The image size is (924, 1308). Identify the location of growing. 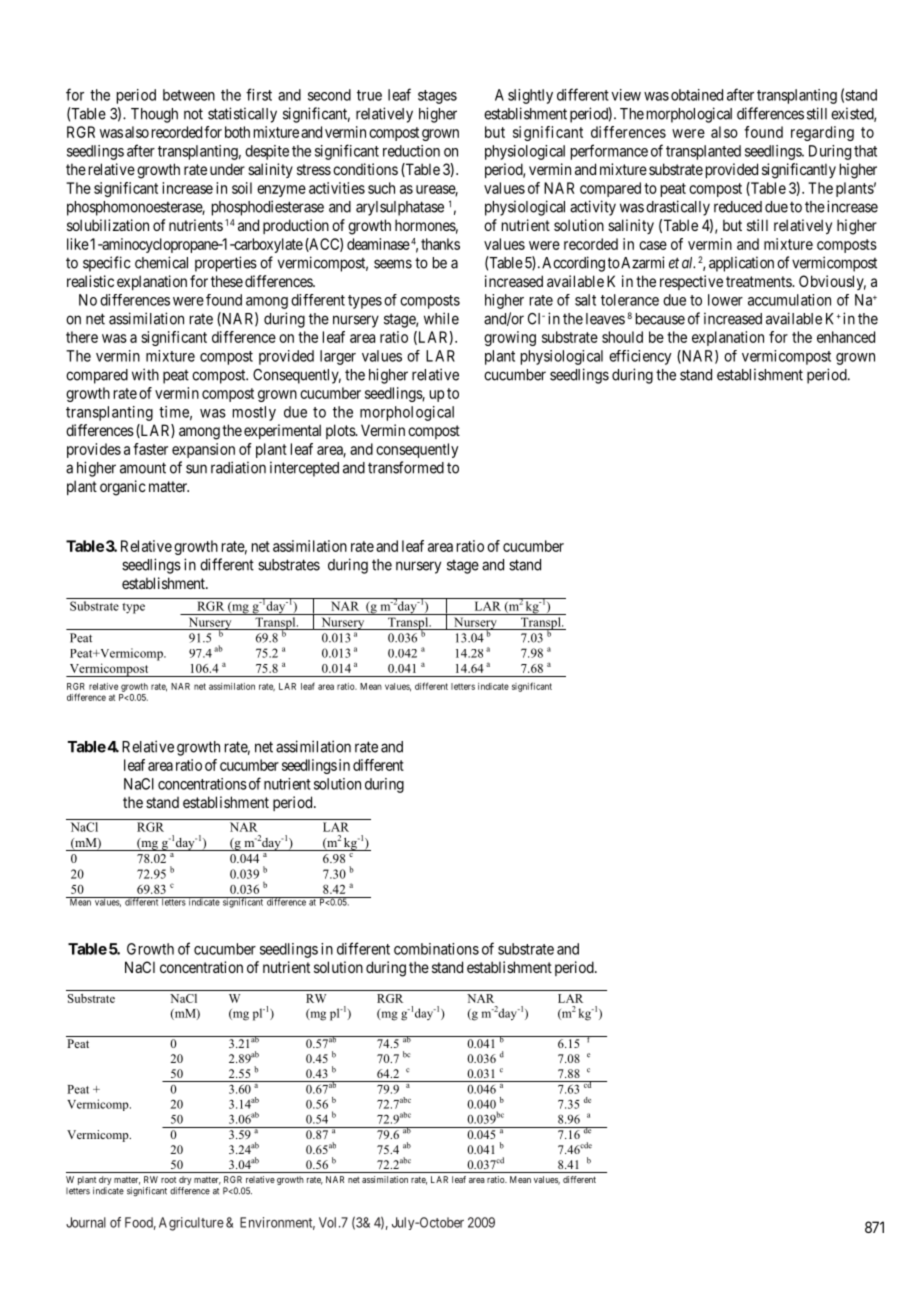
(510, 338).
